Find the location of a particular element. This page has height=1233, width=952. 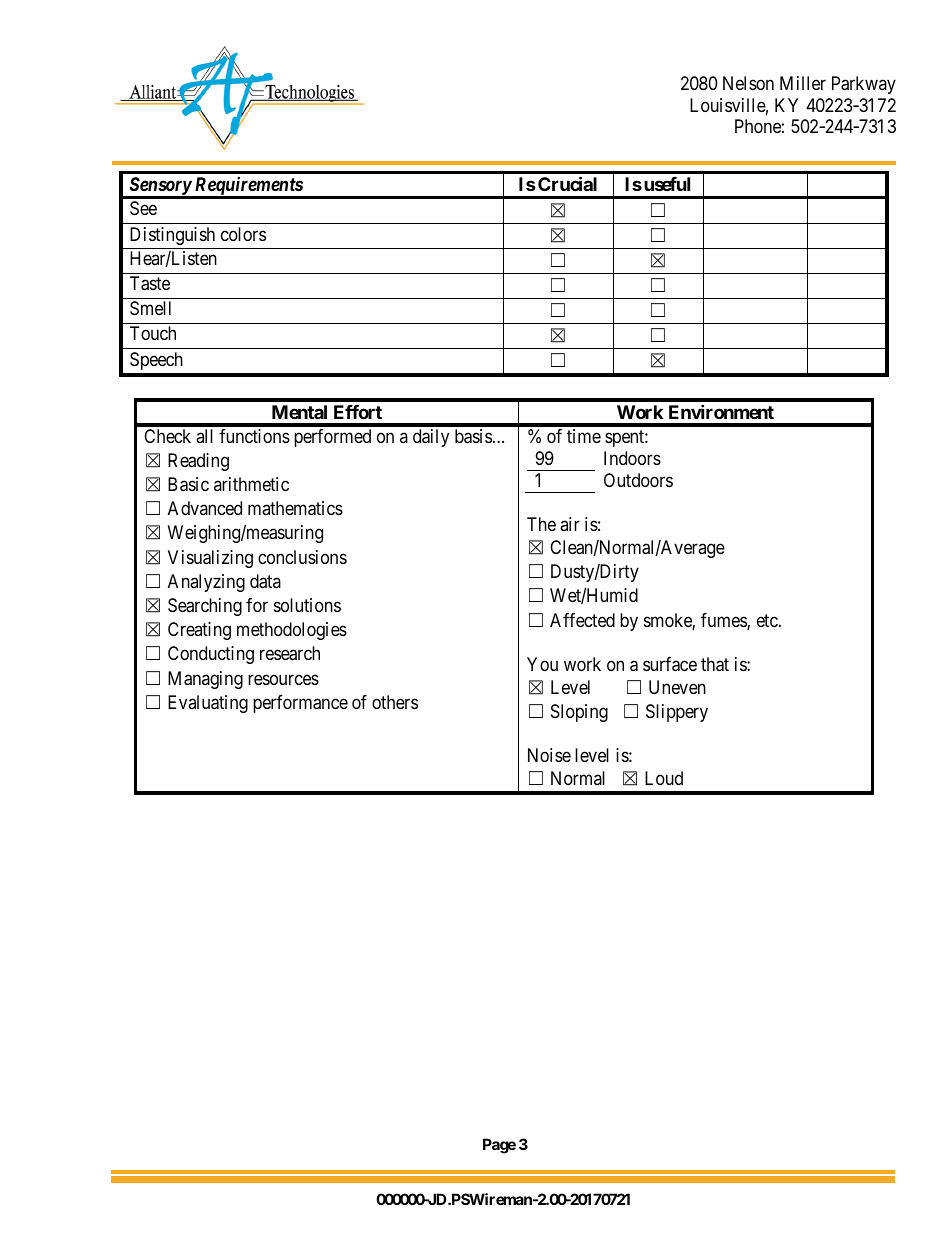

Environment is located at coordinates (721, 411).
